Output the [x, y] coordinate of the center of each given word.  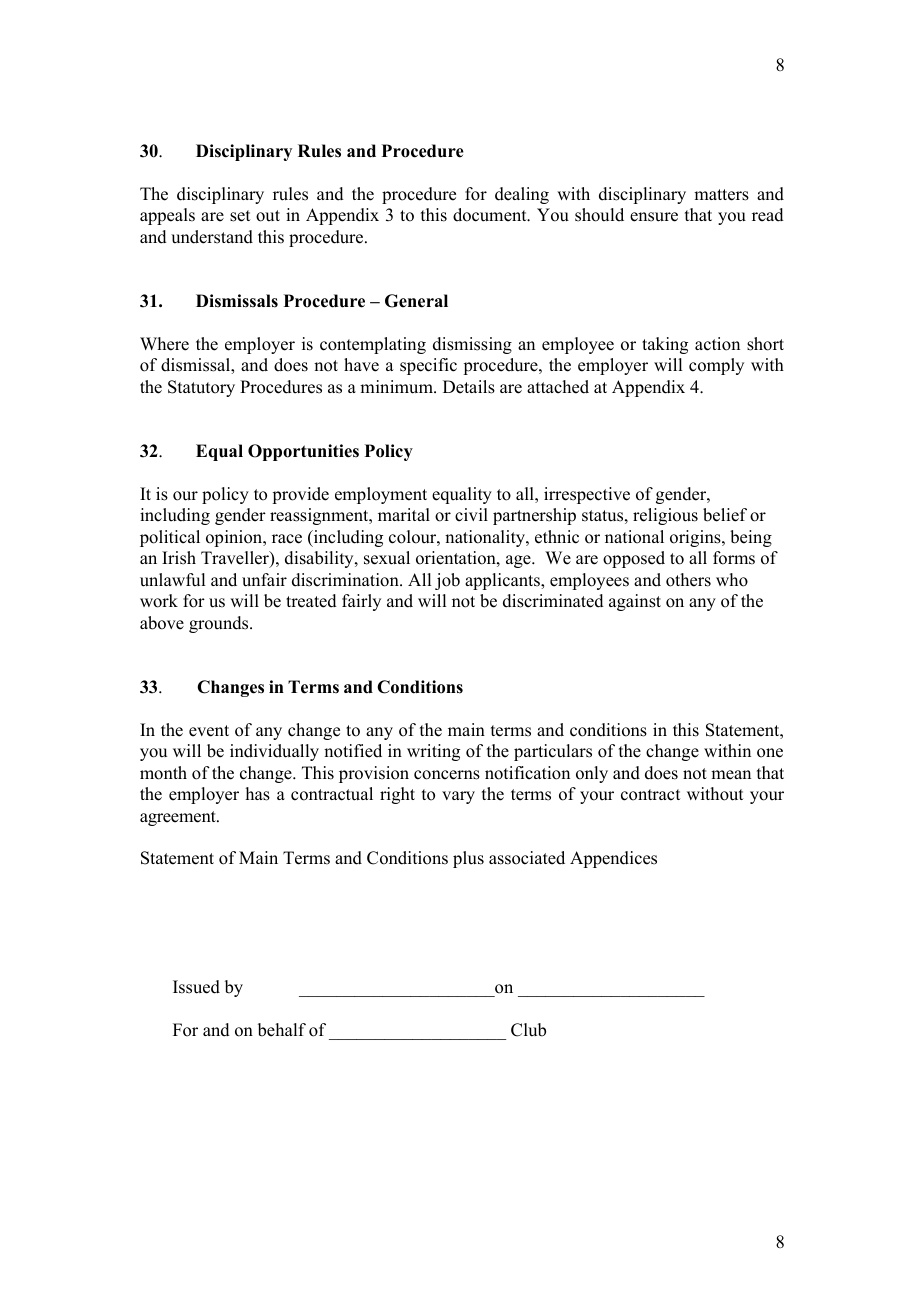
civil [471, 515]
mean [731, 775]
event [209, 731]
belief [725, 515]
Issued [196, 987]
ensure [654, 217]
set [240, 216]
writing [433, 752]
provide [300, 495]
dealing [522, 195]
